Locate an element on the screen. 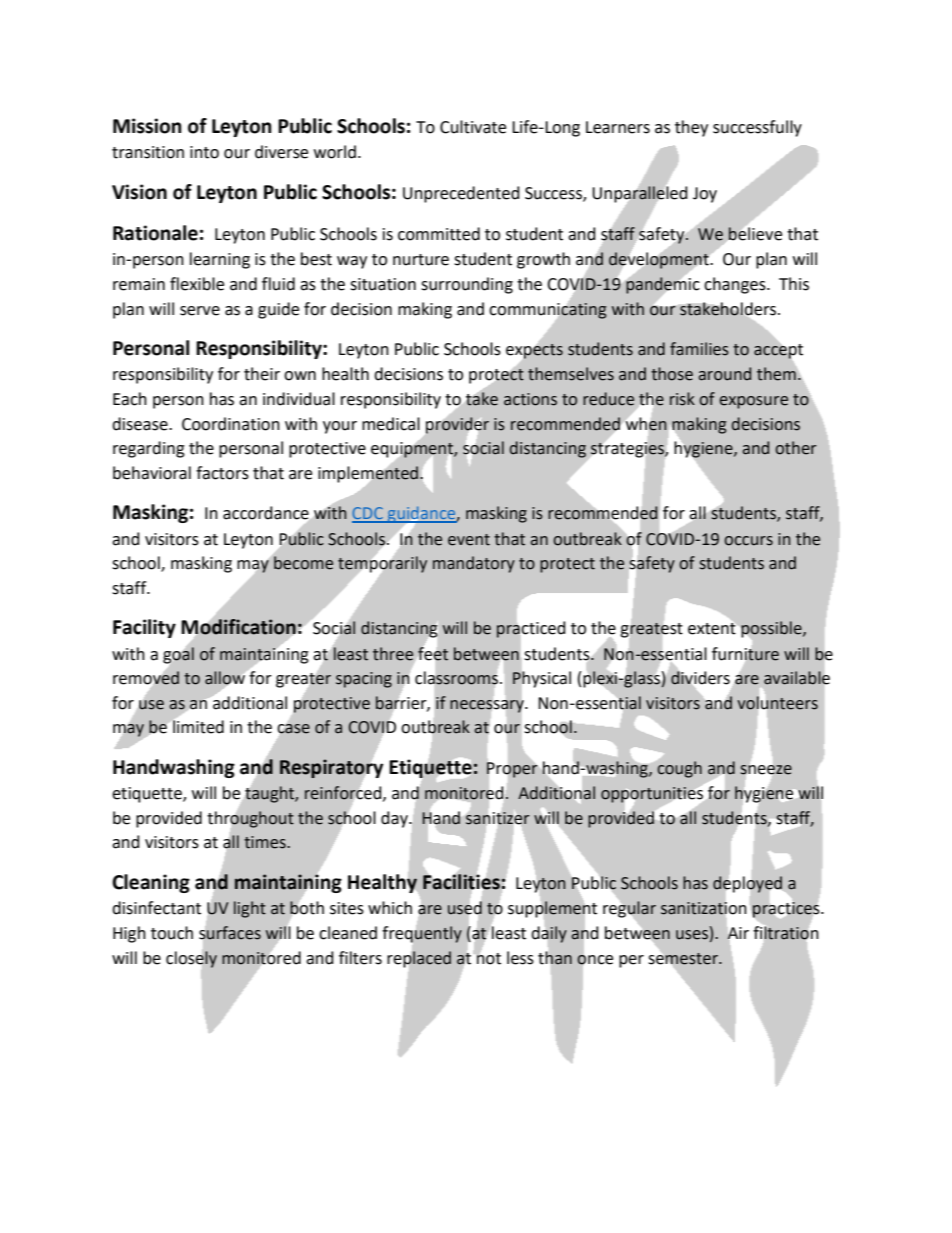 The height and width of the screenshot is (1233, 952). they is located at coordinates (691, 128).
